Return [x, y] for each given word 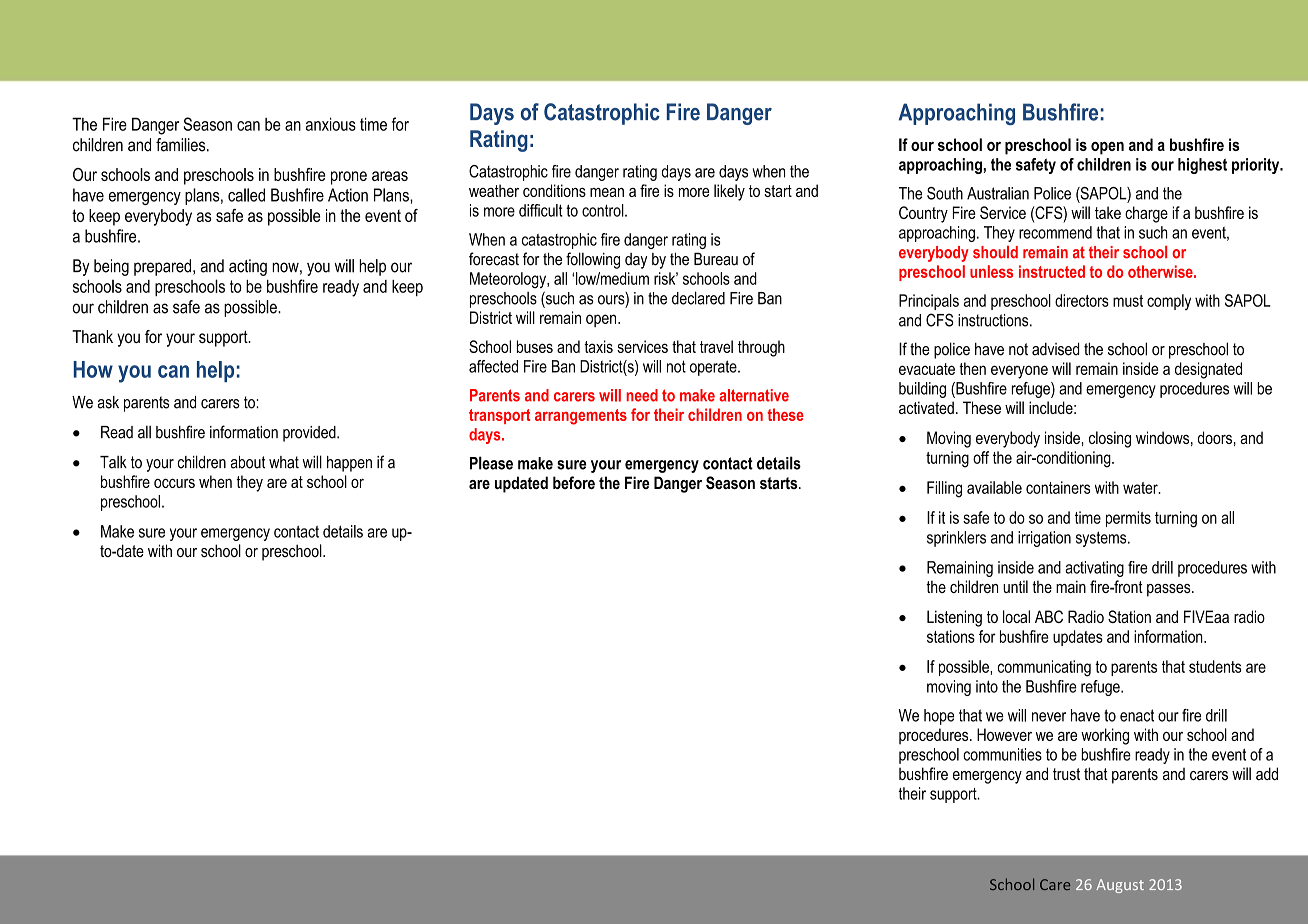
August [1120, 886]
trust [1066, 774]
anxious [331, 124]
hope [939, 717]
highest [1202, 166]
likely [729, 192]
